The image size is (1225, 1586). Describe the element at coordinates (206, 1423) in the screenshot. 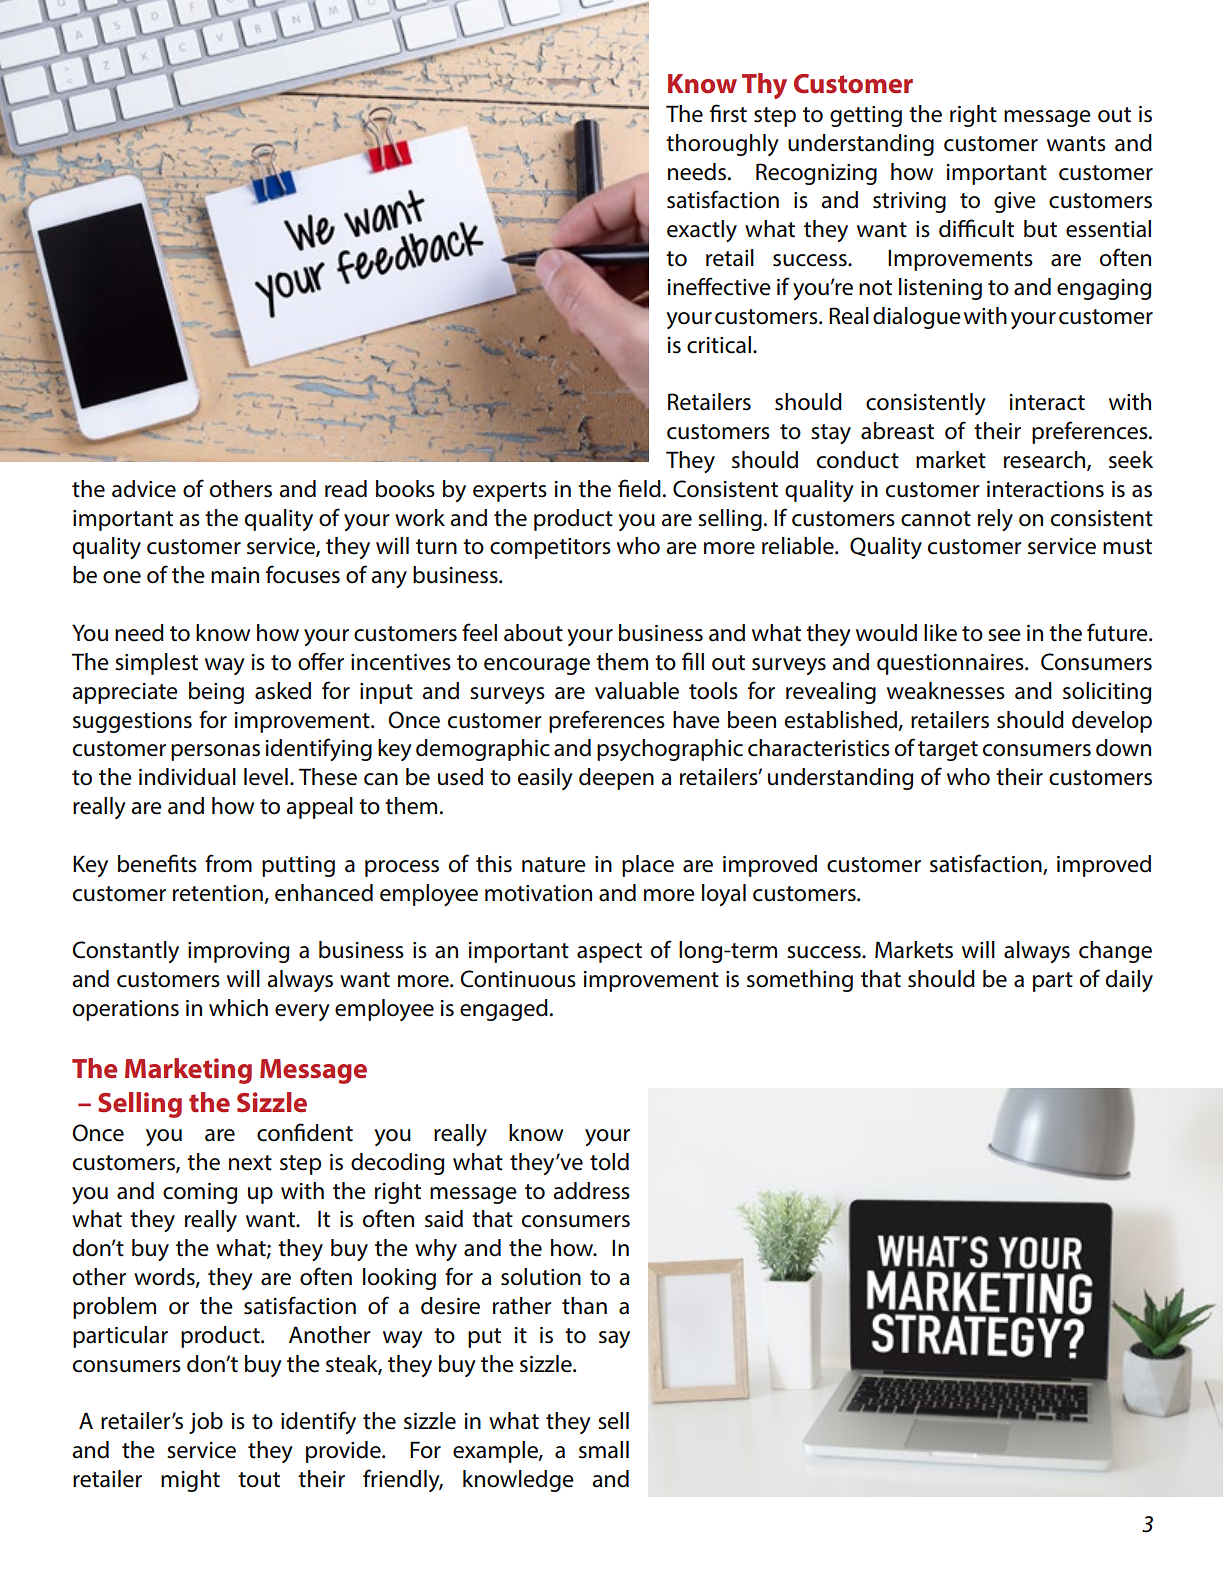

I see `job` at that location.
